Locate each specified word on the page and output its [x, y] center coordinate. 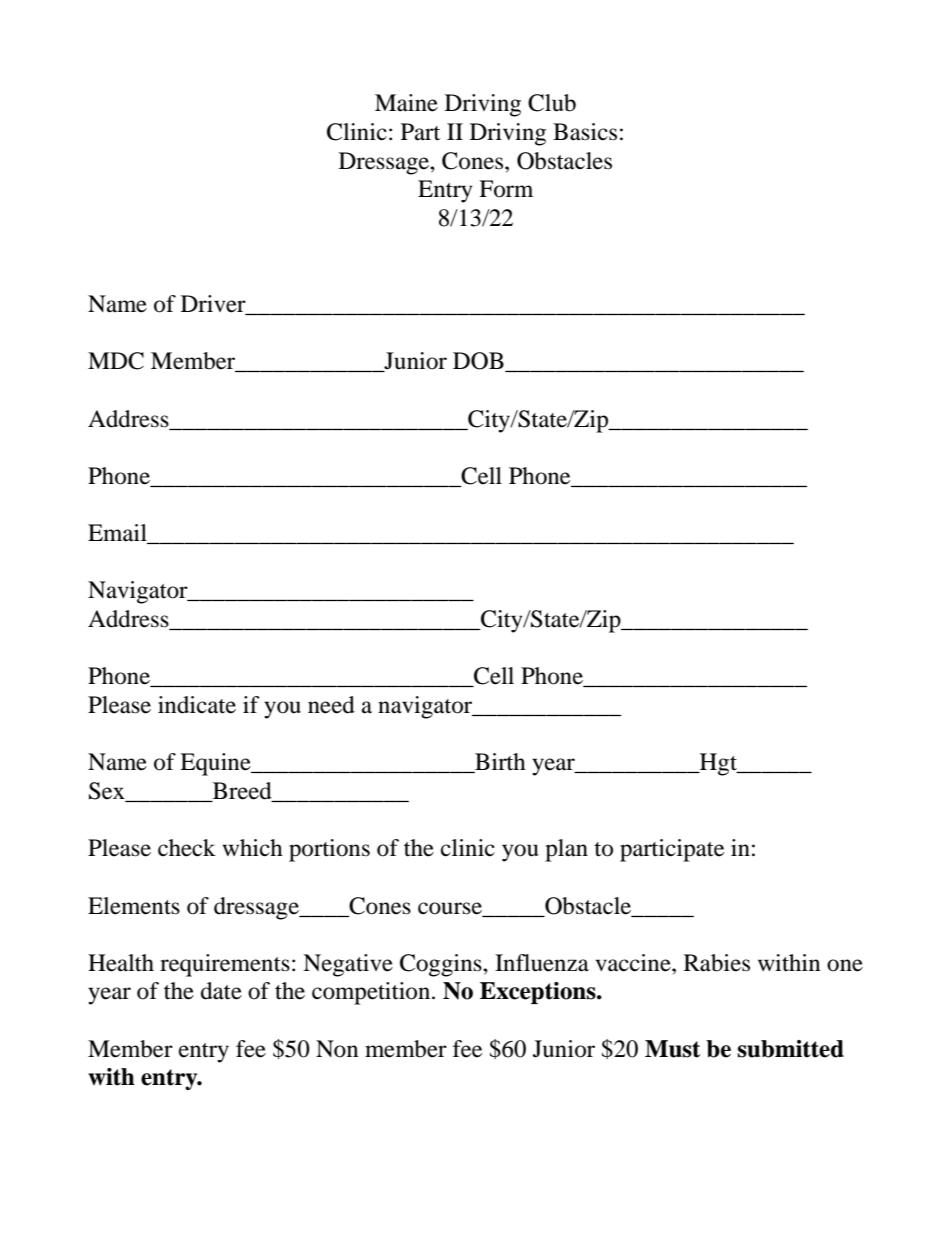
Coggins [442, 965]
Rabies [717, 963]
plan [566, 850]
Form [506, 189]
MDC [116, 361]
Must [672, 1049]
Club [552, 103]
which [252, 848]
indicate [197, 705]
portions [329, 850]
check [187, 848]
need [331, 705]
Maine [406, 103]
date [221, 991]
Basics [585, 132]
